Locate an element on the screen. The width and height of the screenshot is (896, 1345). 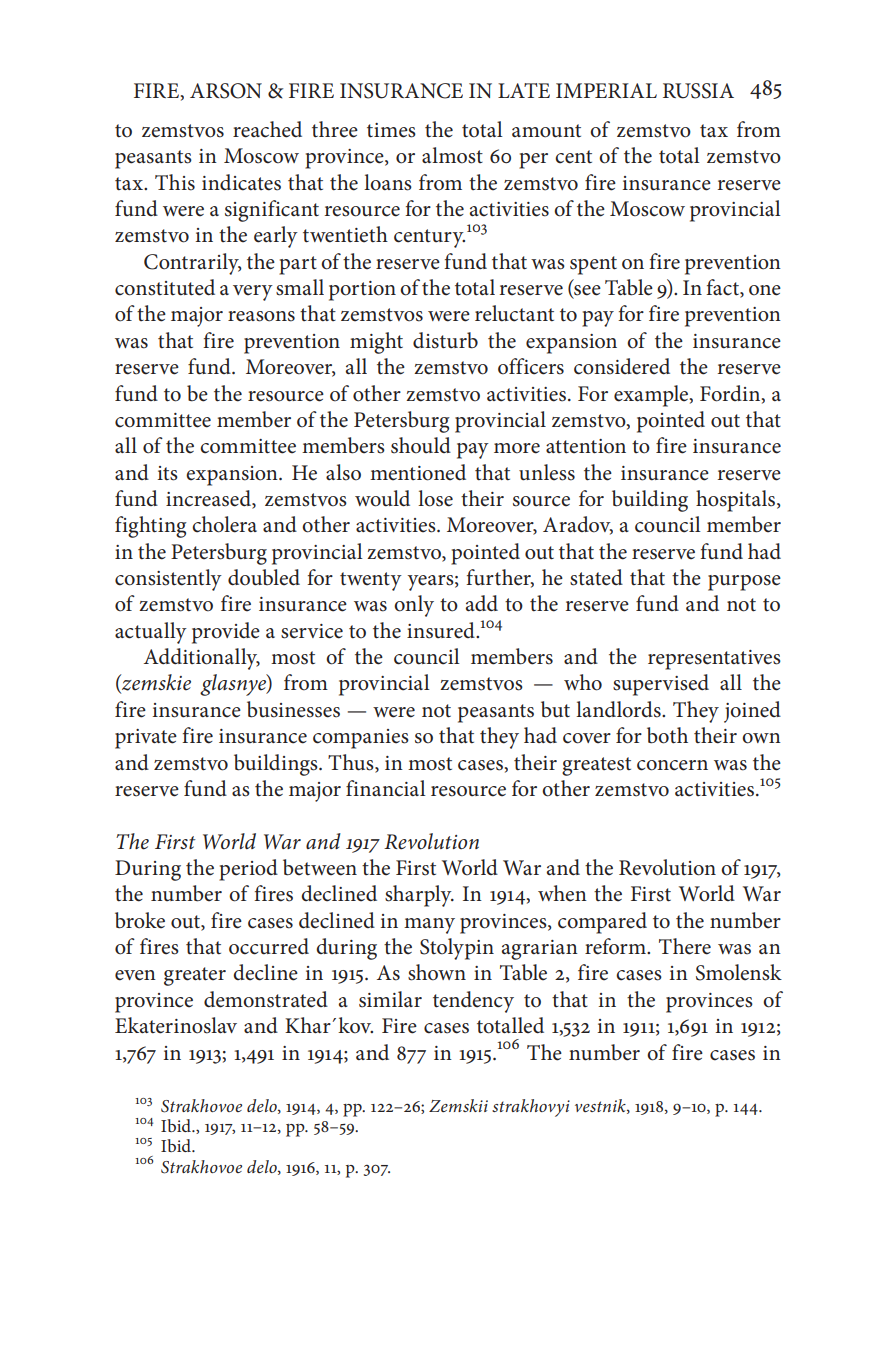
ARSON is located at coordinates (226, 91).
